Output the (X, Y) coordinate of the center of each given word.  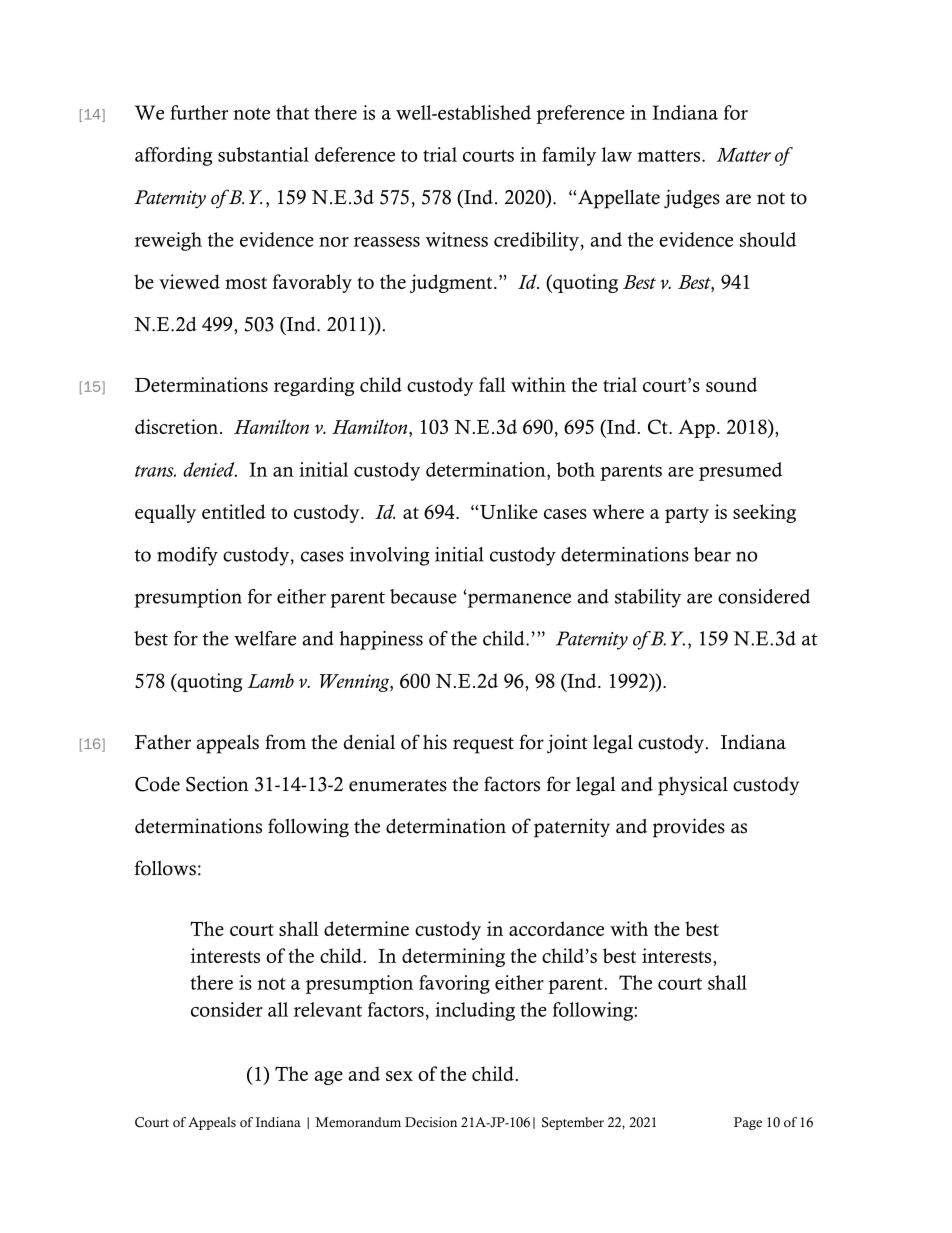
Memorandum (358, 1122)
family (569, 156)
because (423, 596)
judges (692, 199)
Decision (431, 1122)
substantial (263, 154)
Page (748, 1123)
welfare (265, 638)
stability (648, 598)
